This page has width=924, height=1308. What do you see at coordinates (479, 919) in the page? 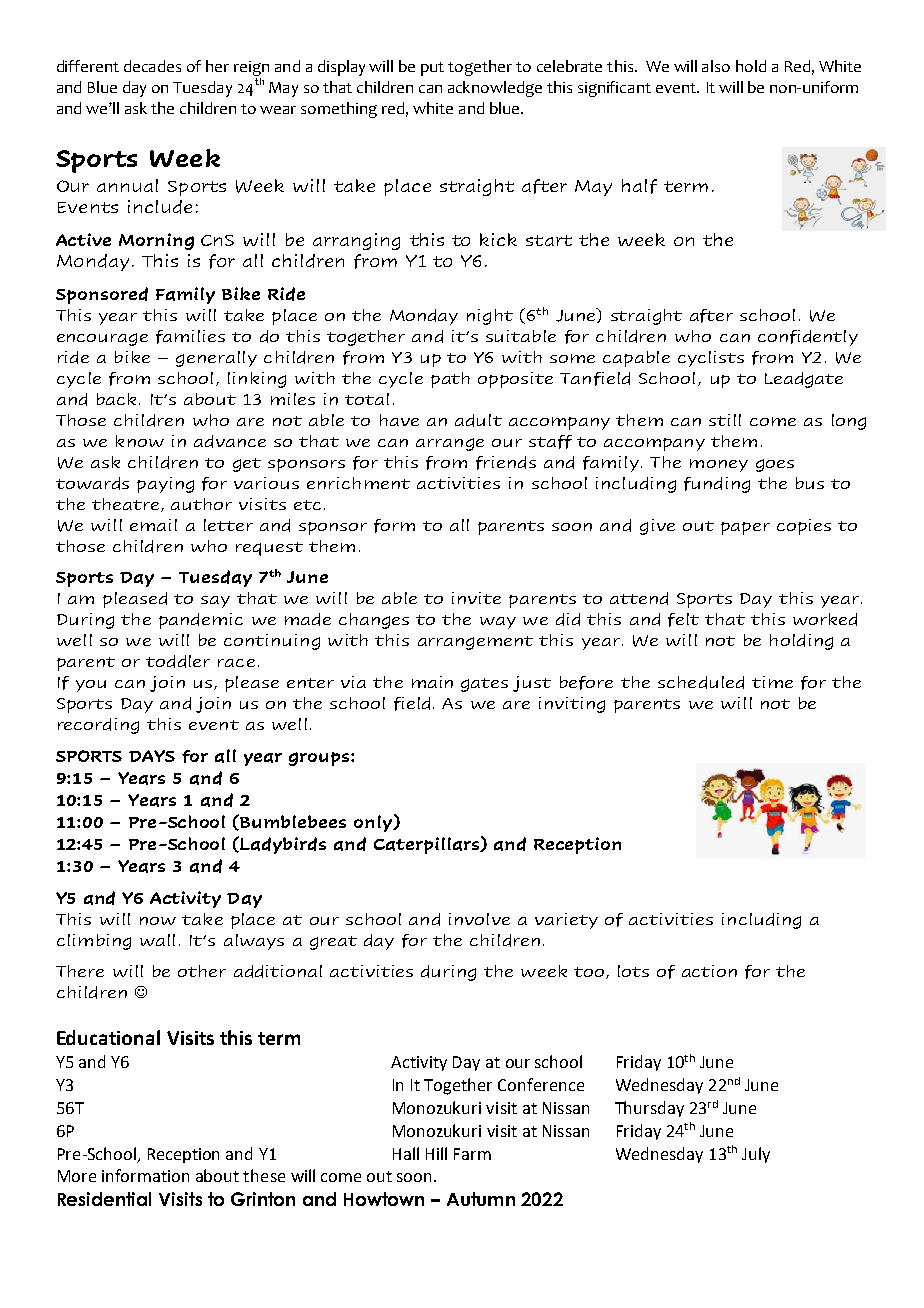
I see `involve` at bounding box center [479, 919].
